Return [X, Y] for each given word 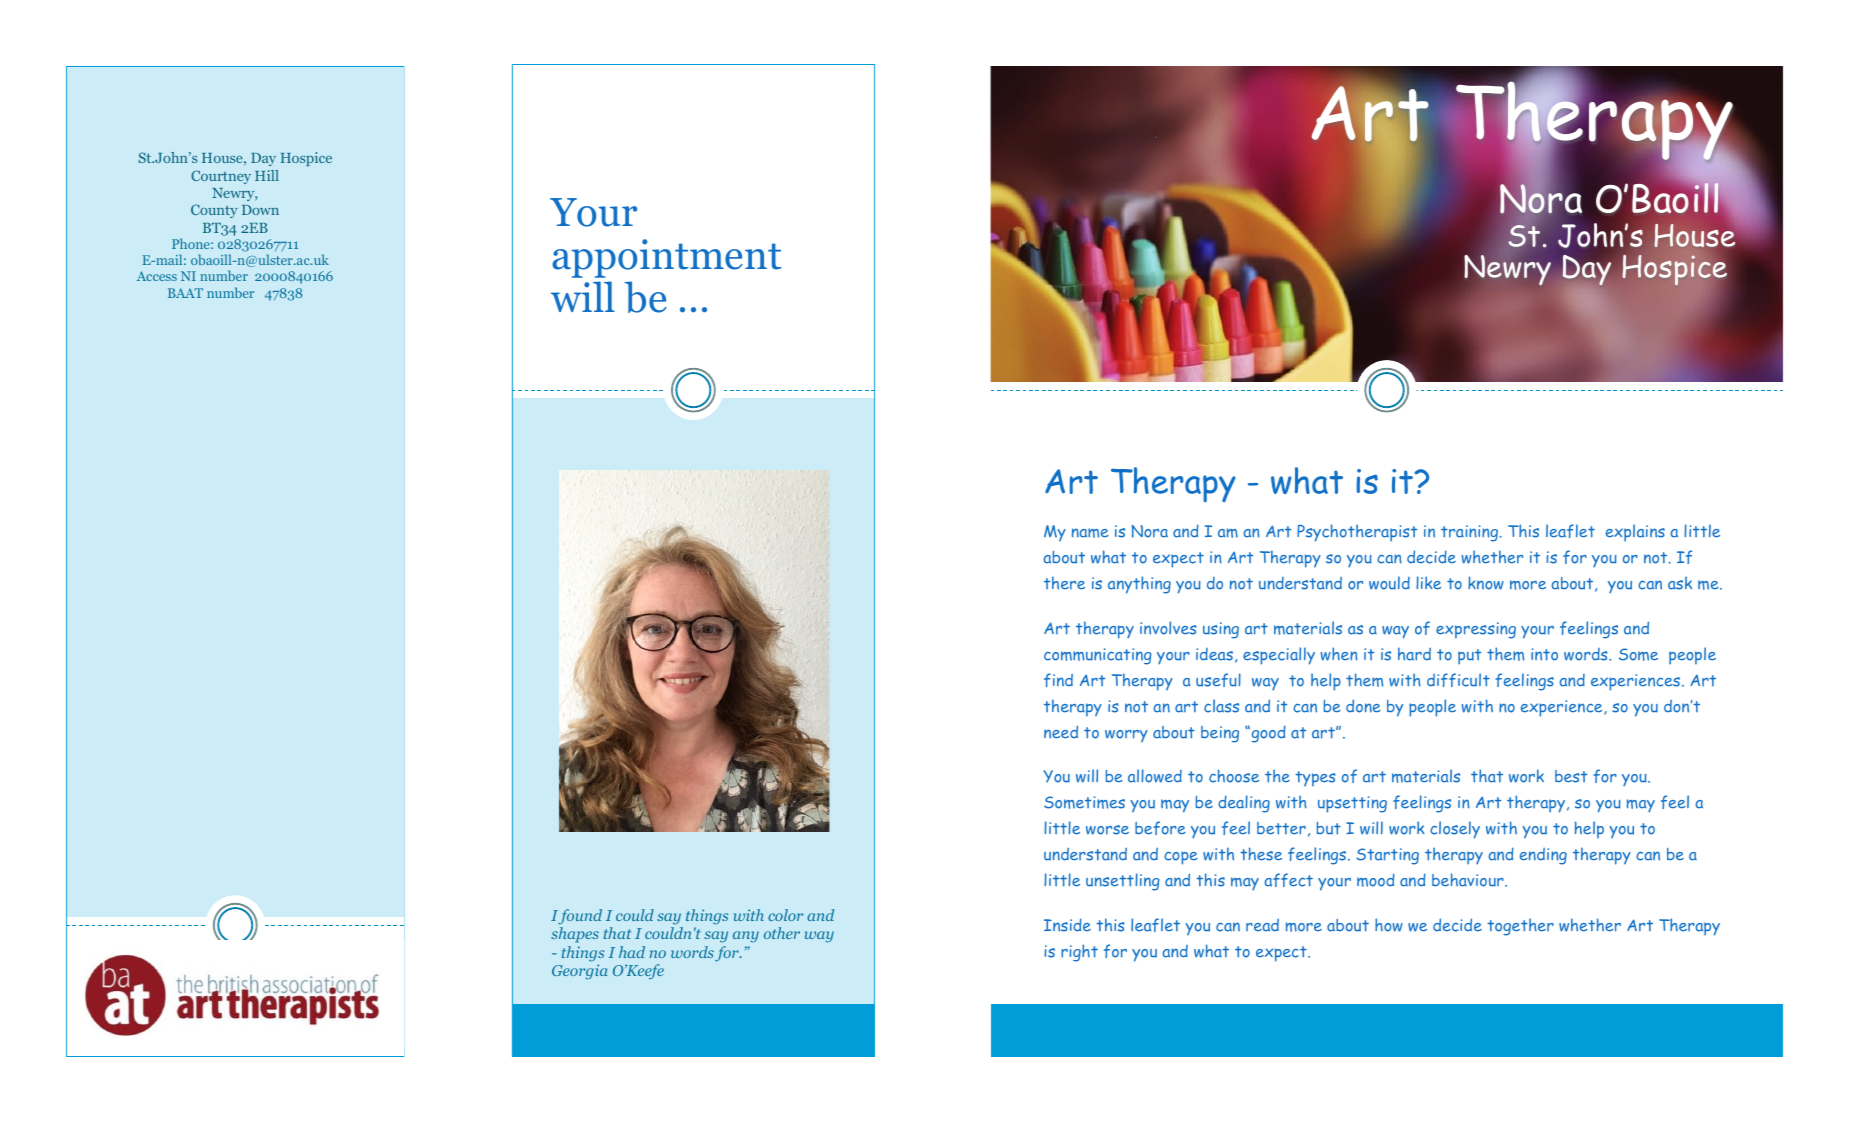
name [1090, 533]
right [1079, 953]
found [580, 917]
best [1571, 776]
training [1469, 533]
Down [260, 210]
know [1486, 583]
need [1061, 732]
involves [1168, 628]
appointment [667, 258]
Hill [267, 175]
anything [1139, 585]
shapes [575, 935]
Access [157, 276]
